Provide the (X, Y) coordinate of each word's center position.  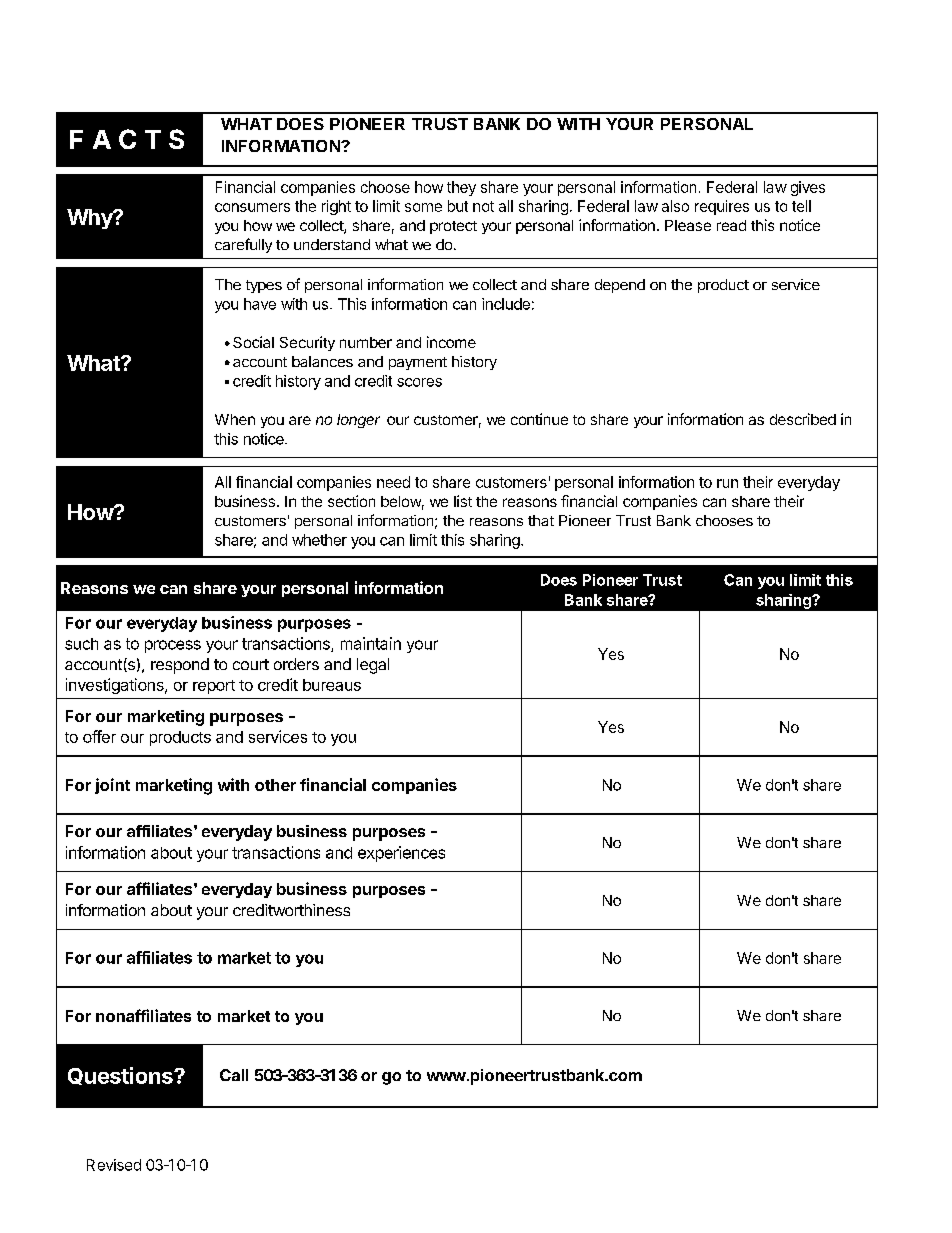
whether (319, 540)
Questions (121, 1076)
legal (373, 666)
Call (234, 1075)
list (463, 501)
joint (112, 786)
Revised (114, 1165)
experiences (401, 854)
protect (453, 227)
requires (722, 207)
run (727, 483)
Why (91, 219)
